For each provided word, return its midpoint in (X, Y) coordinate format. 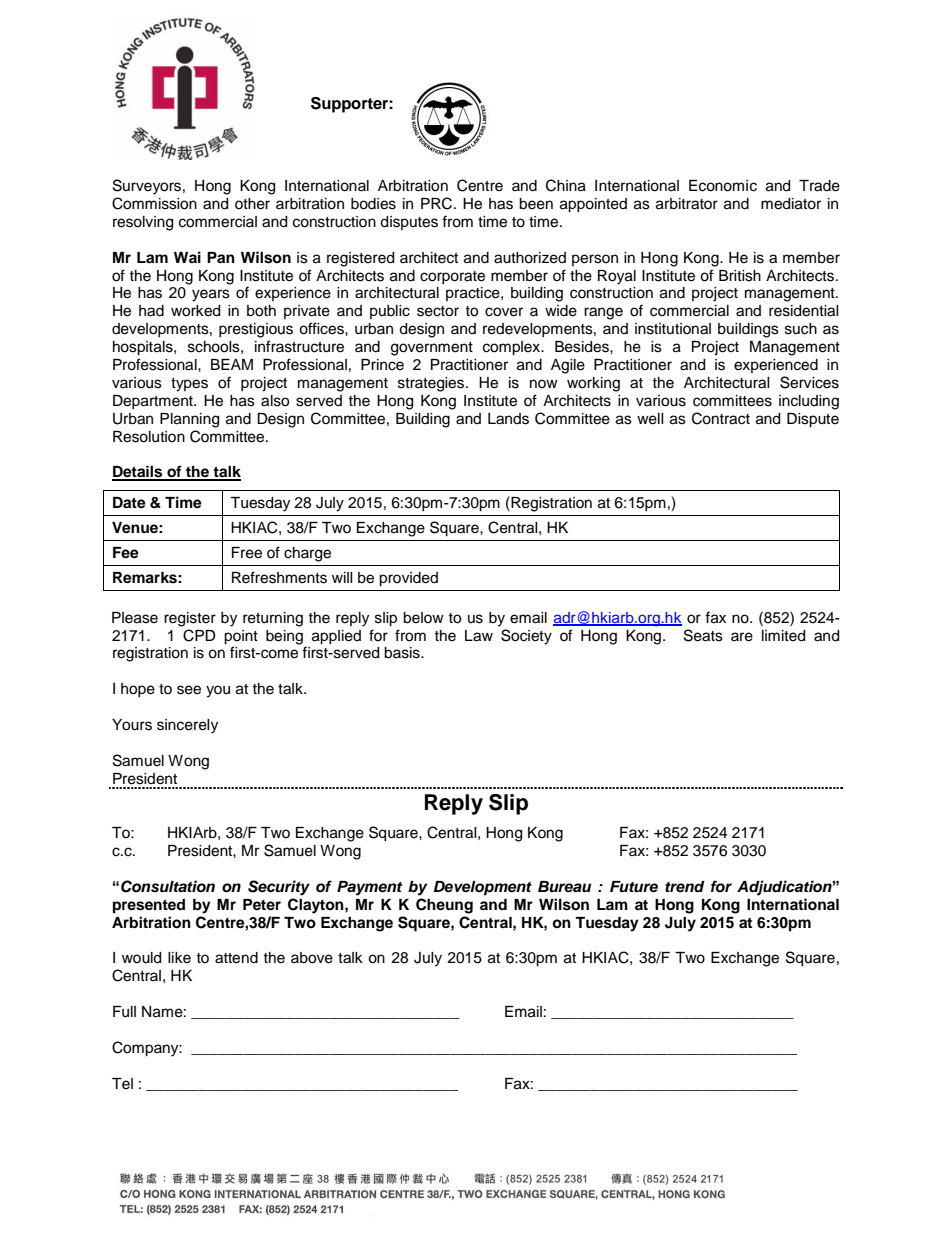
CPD (199, 635)
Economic (723, 186)
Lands (508, 419)
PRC (438, 203)
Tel (122, 1084)
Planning (189, 420)
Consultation (168, 886)
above (312, 958)
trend (685, 887)
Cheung (444, 906)
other (252, 204)
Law (479, 636)
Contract (721, 418)
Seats (703, 635)
